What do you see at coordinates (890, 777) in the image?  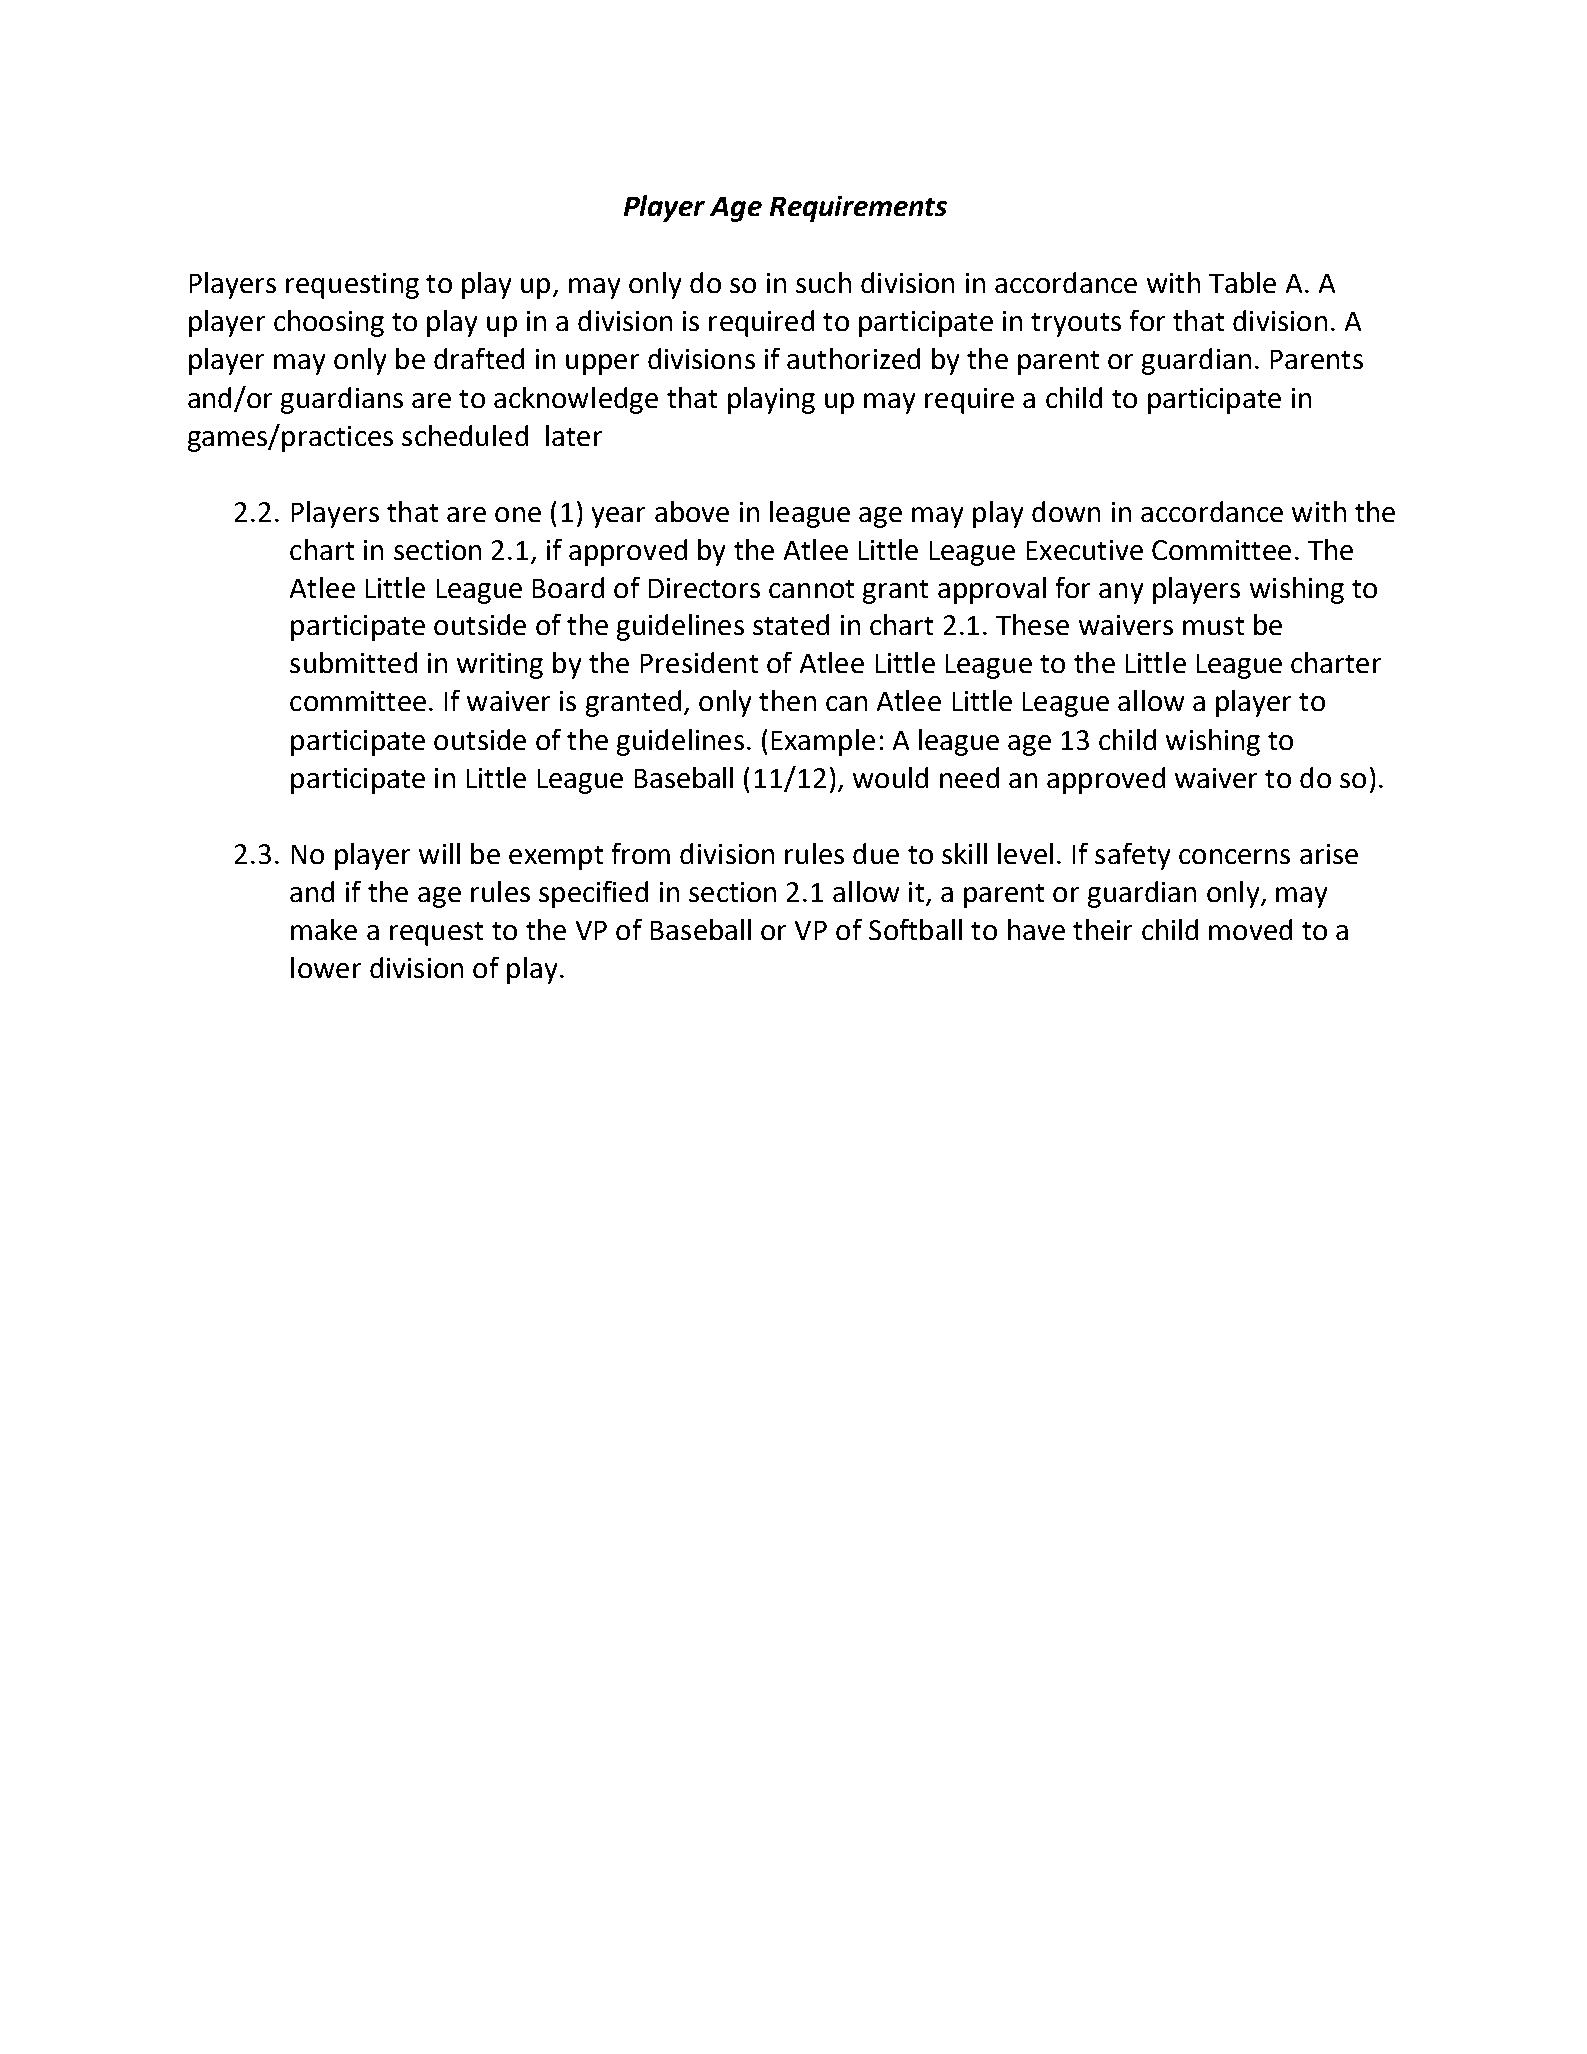 I see `would` at bounding box center [890, 777].
